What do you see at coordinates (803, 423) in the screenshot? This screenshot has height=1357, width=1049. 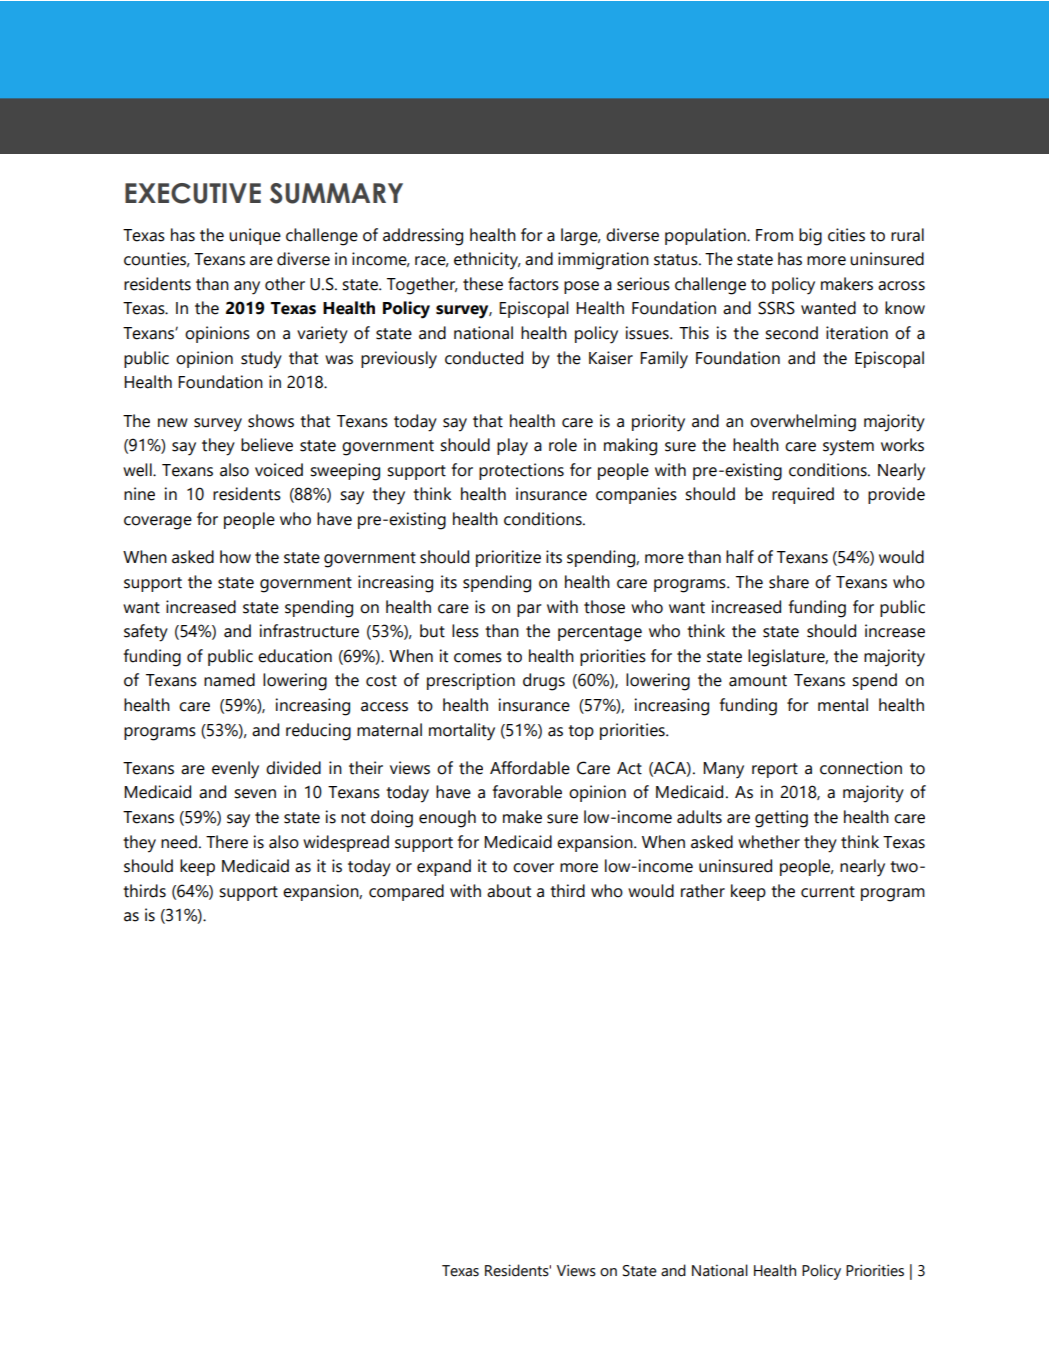 I see `overwhelming` at bounding box center [803, 423].
